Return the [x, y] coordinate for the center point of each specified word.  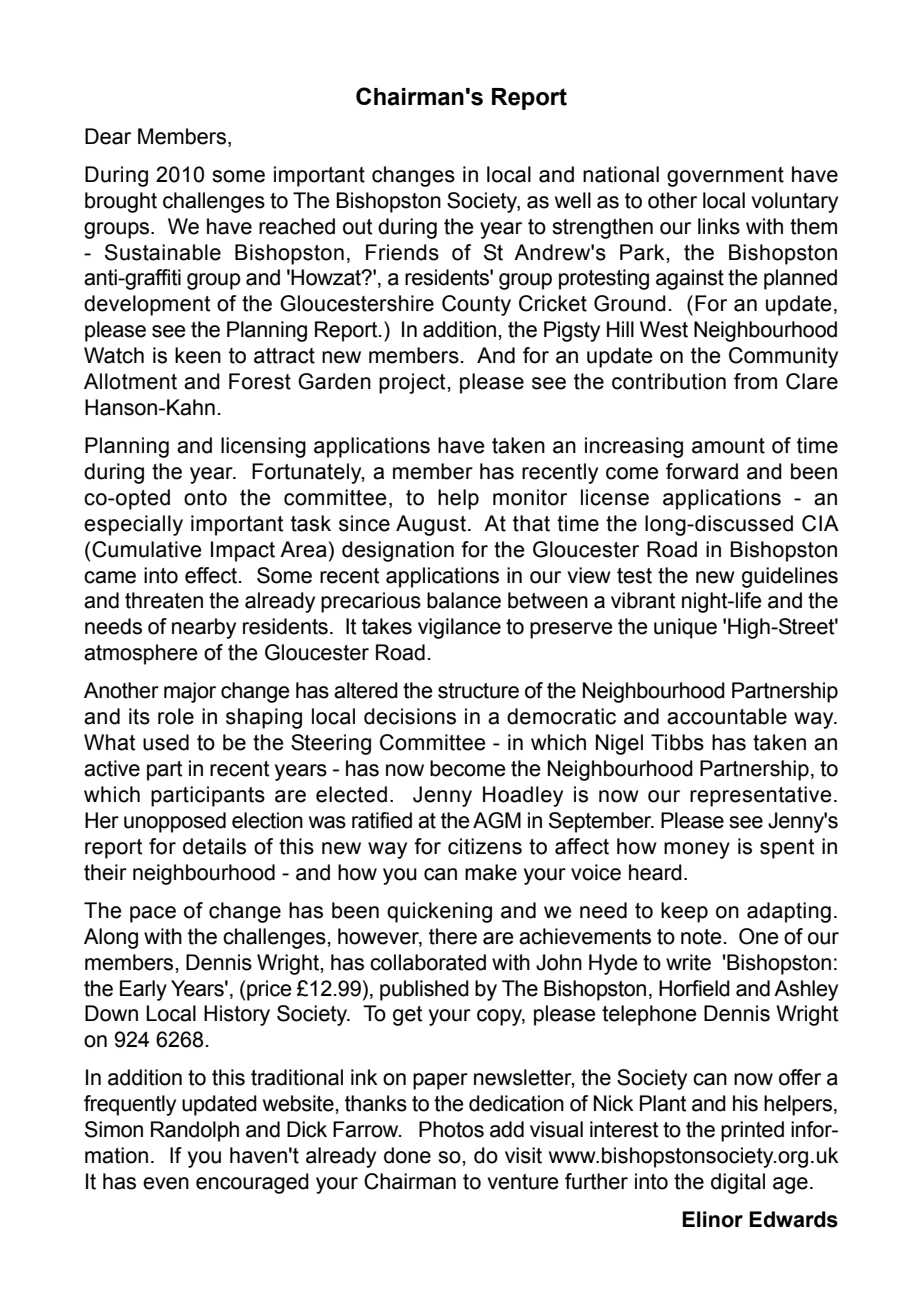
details [214, 846]
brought [121, 202]
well [573, 200]
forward [702, 471]
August [431, 525]
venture [523, 1182]
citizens [485, 846]
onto [205, 498]
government [725, 177]
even [166, 1183]
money [697, 850]
